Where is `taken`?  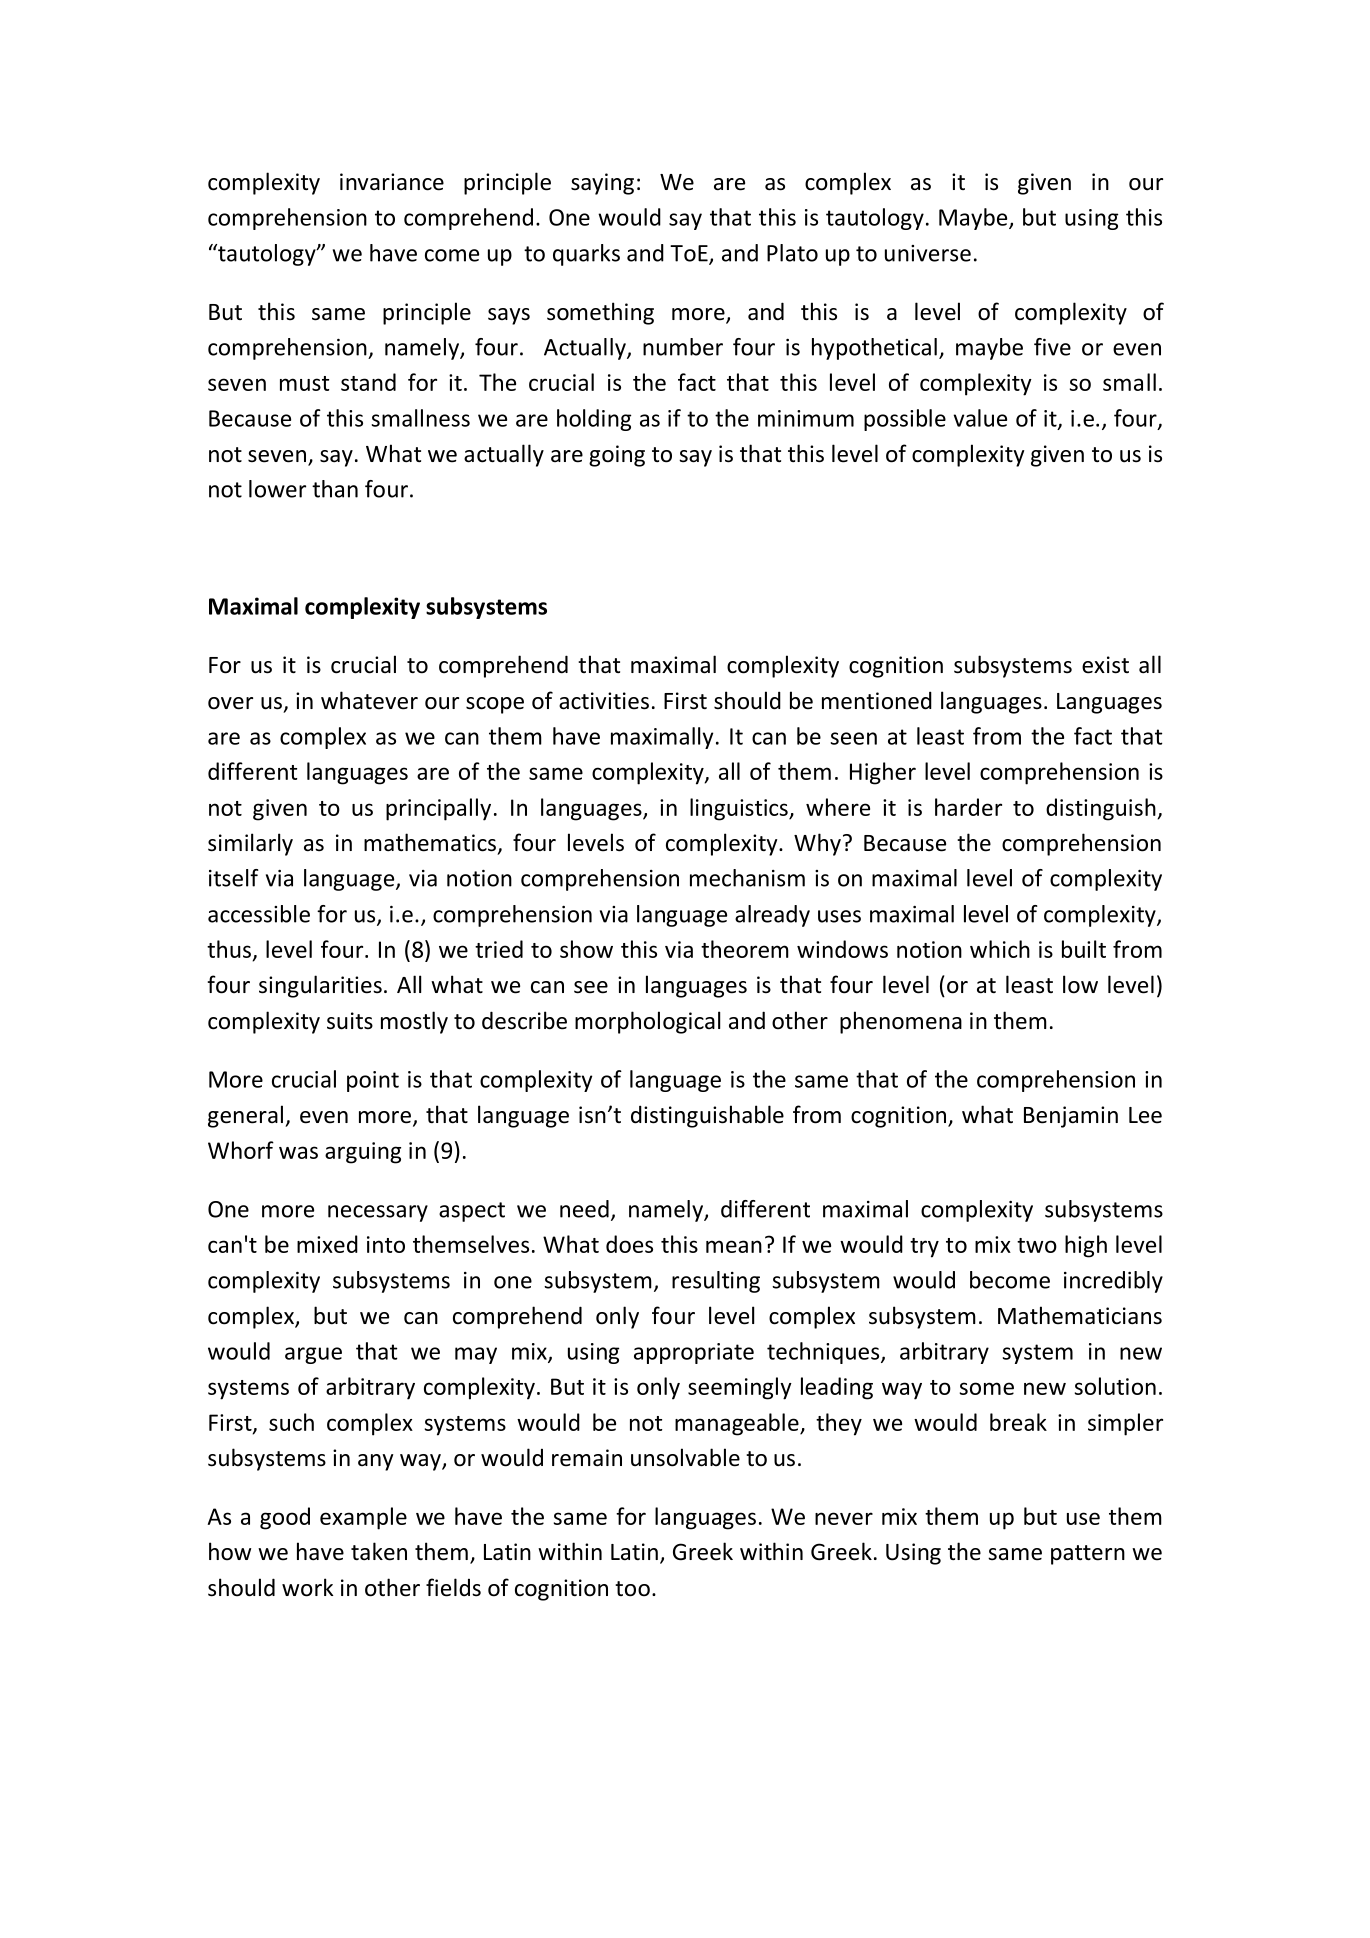
taken is located at coordinates (379, 1551).
